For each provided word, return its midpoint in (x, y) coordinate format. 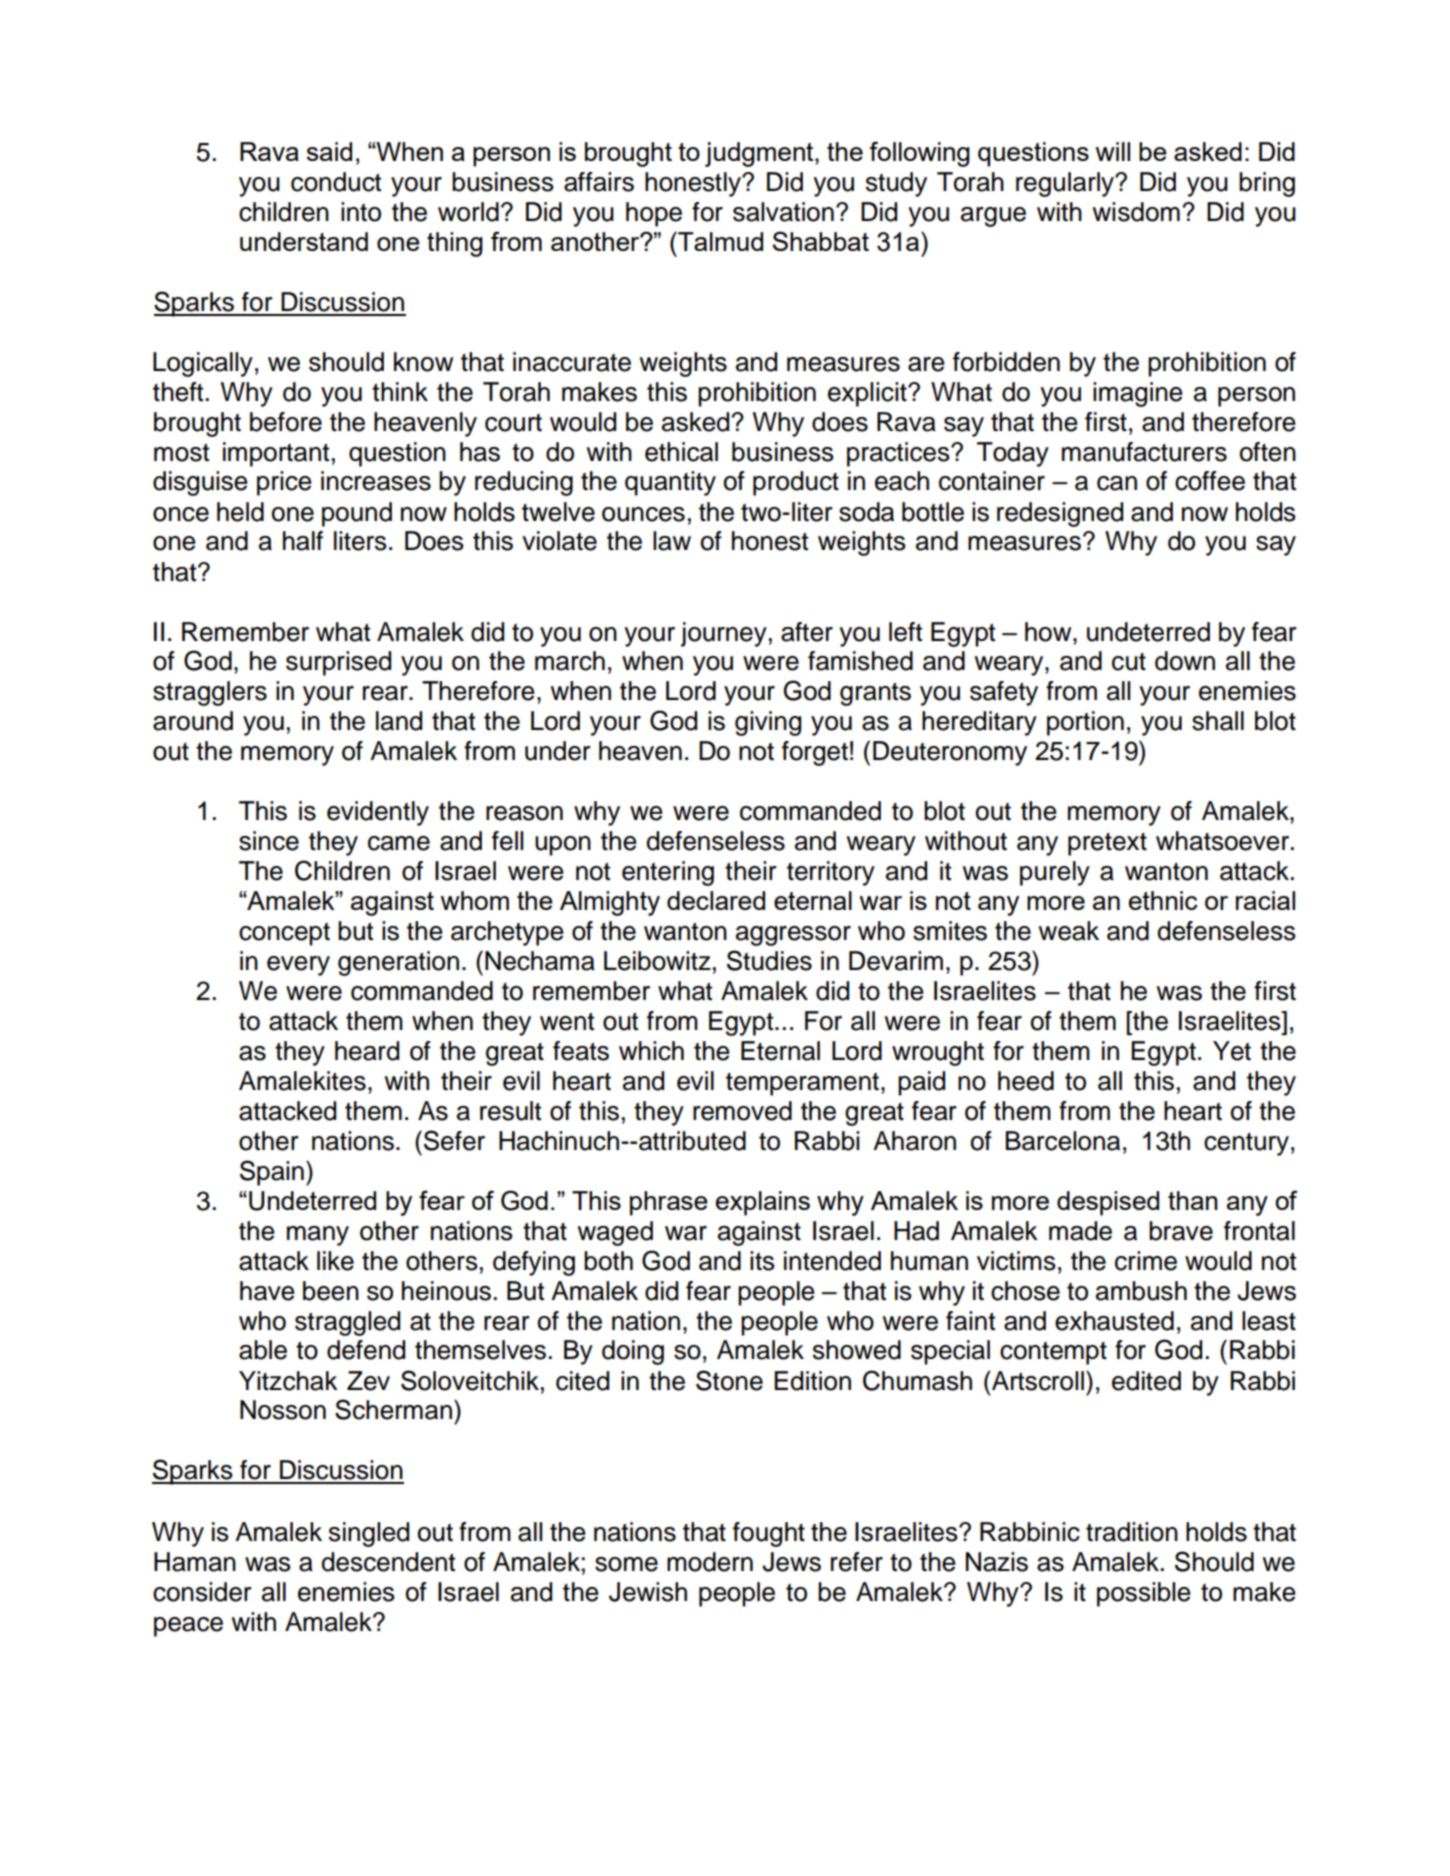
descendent (388, 1562)
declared (716, 900)
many (318, 1236)
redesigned (1060, 514)
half (303, 541)
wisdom (1136, 212)
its (762, 1261)
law (672, 541)
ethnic (1163, 900)
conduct (336, 182)
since (269, 841)
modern (710, 1562)
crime (1146, 1261)
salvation (783, 212)
